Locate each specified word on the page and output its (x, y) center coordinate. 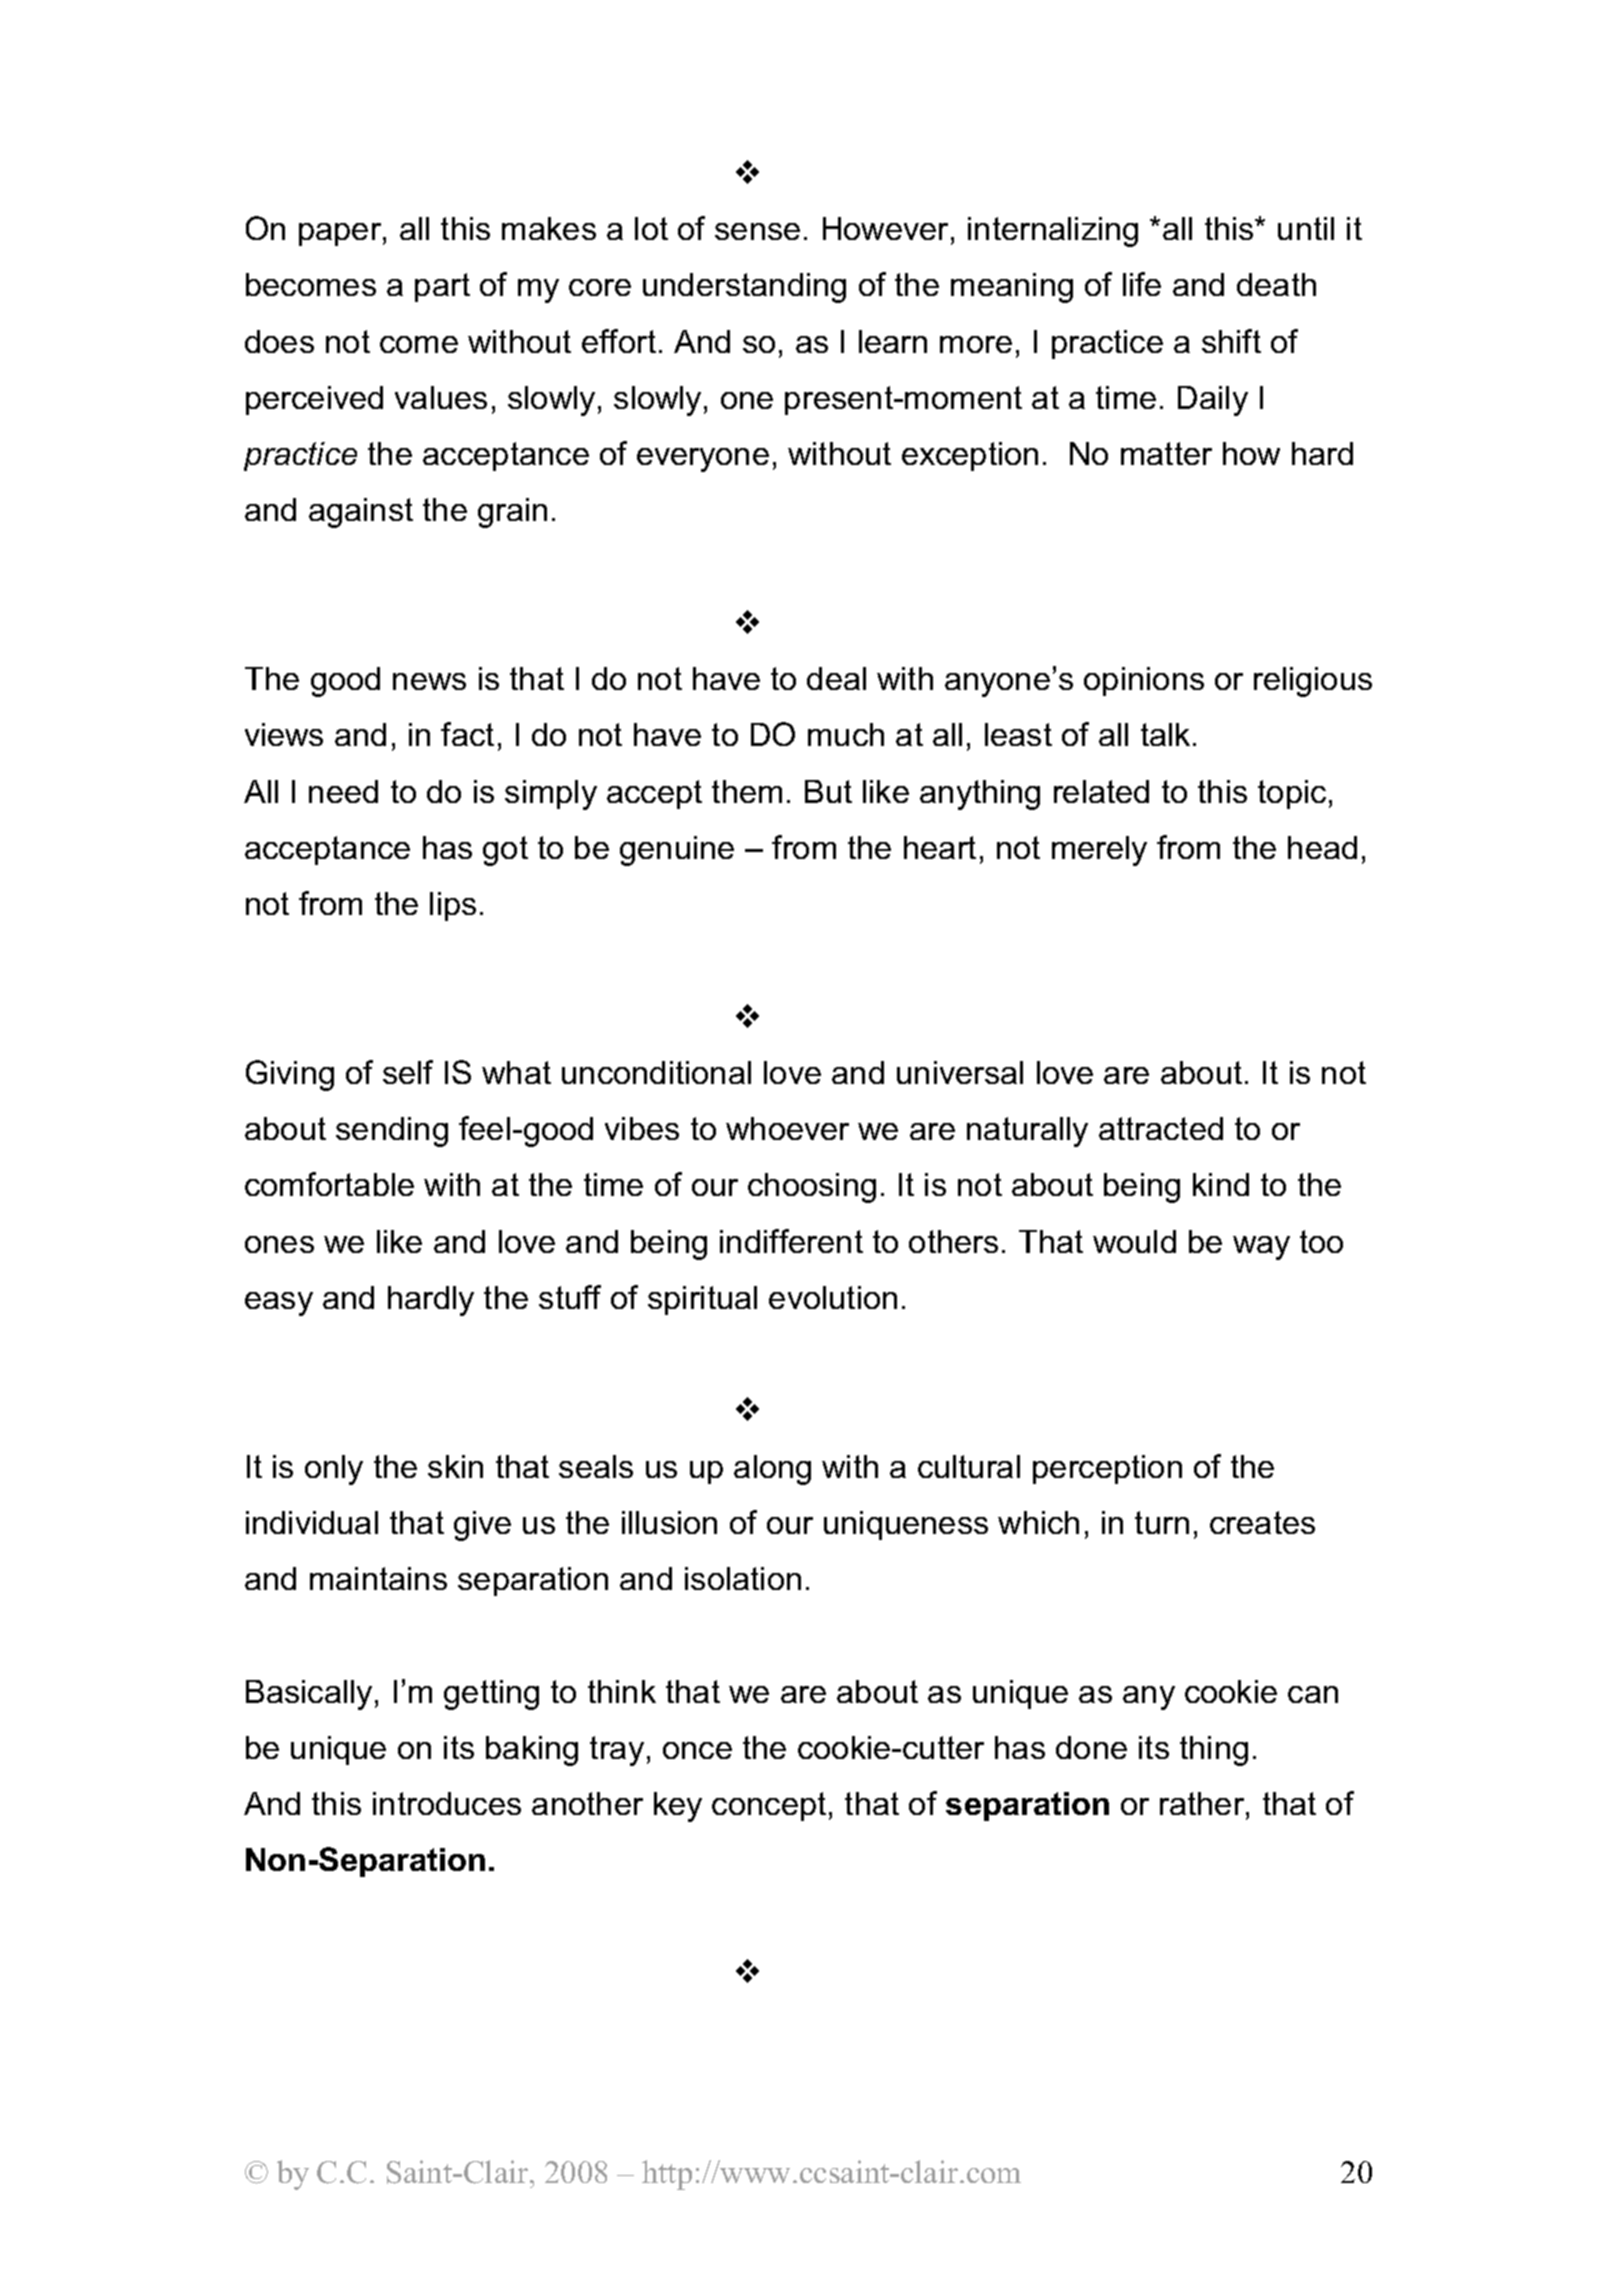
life (1142, 284)
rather (1203, 1803)
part (442, 287)
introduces (447, 1803)
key (678, 1807)
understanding (744, 288)
